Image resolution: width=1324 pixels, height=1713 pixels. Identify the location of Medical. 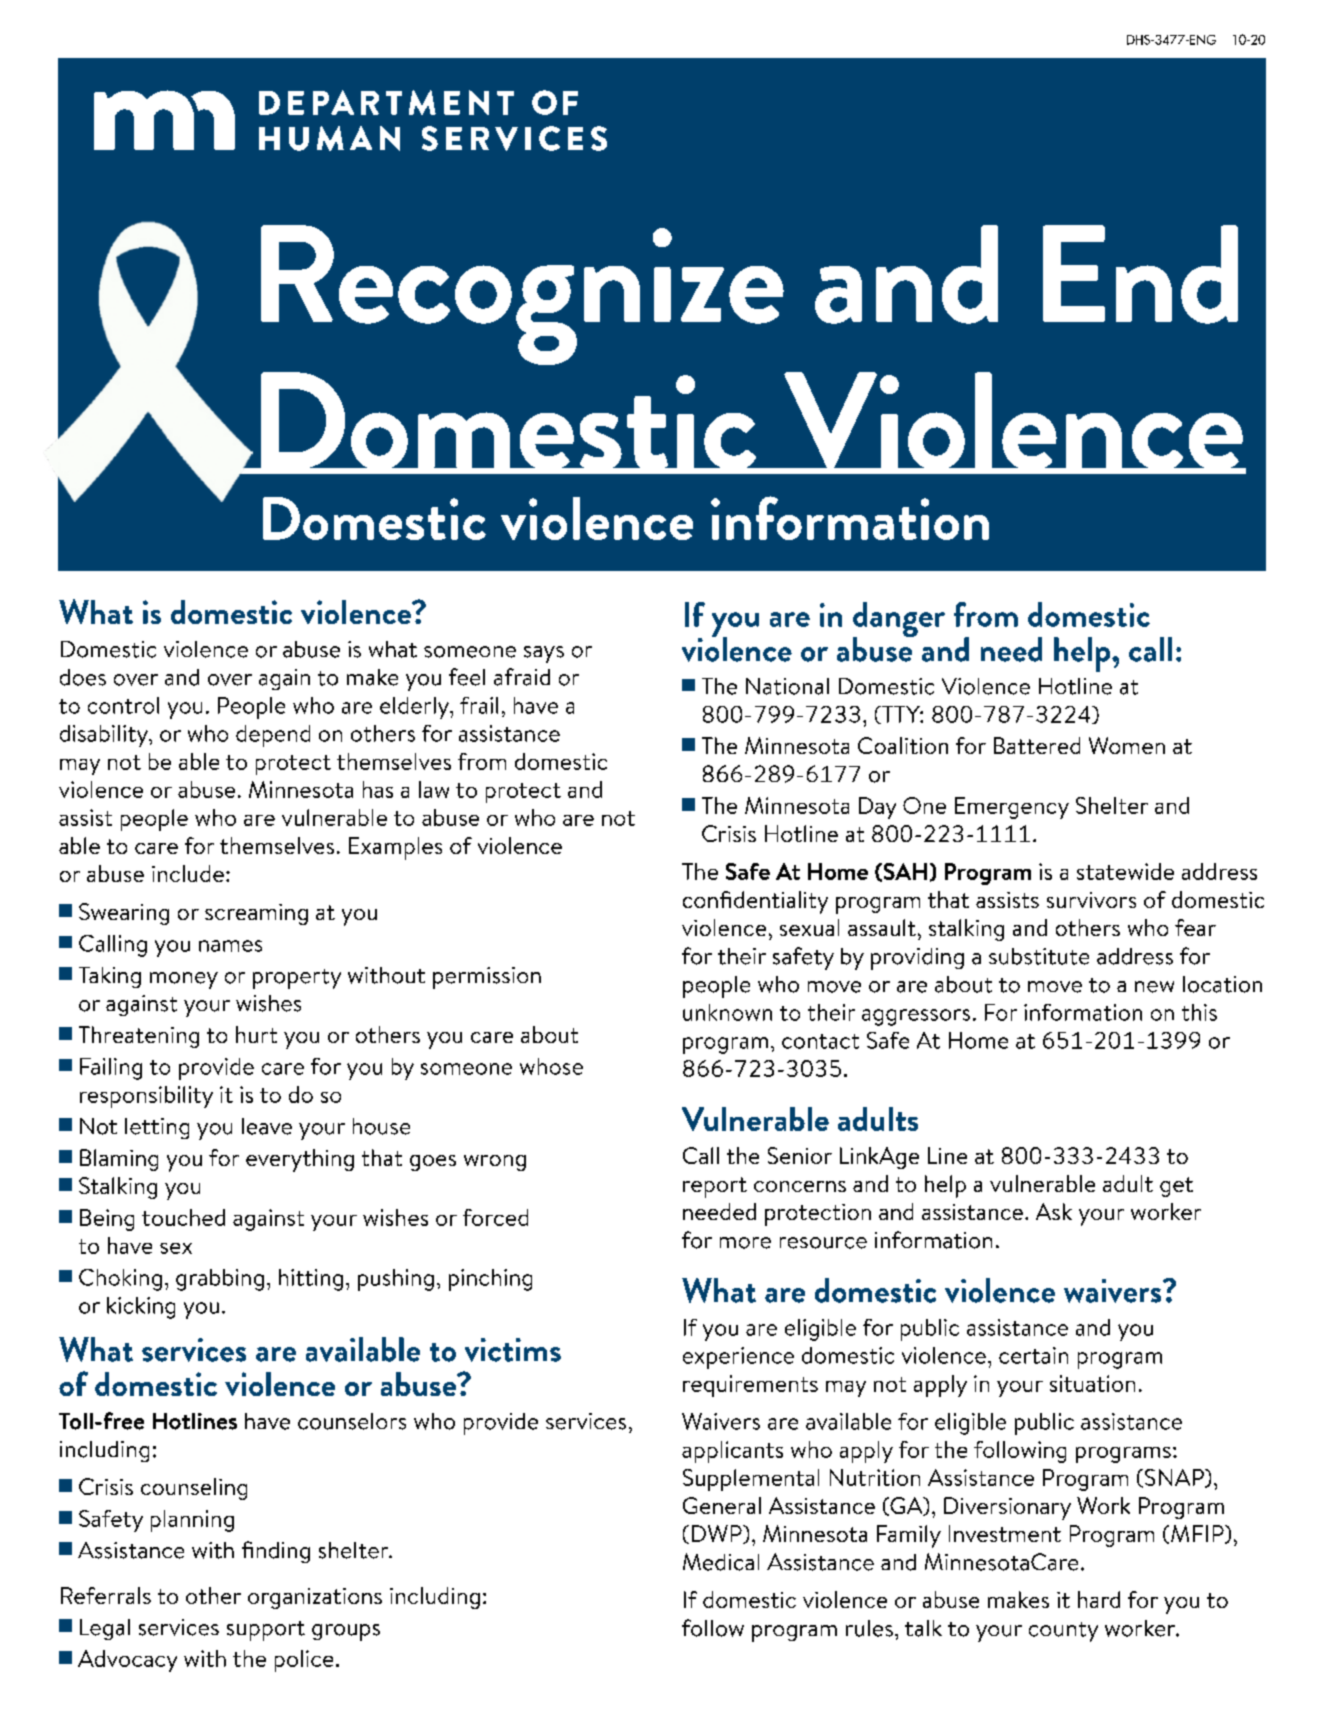
(721, 1562).
